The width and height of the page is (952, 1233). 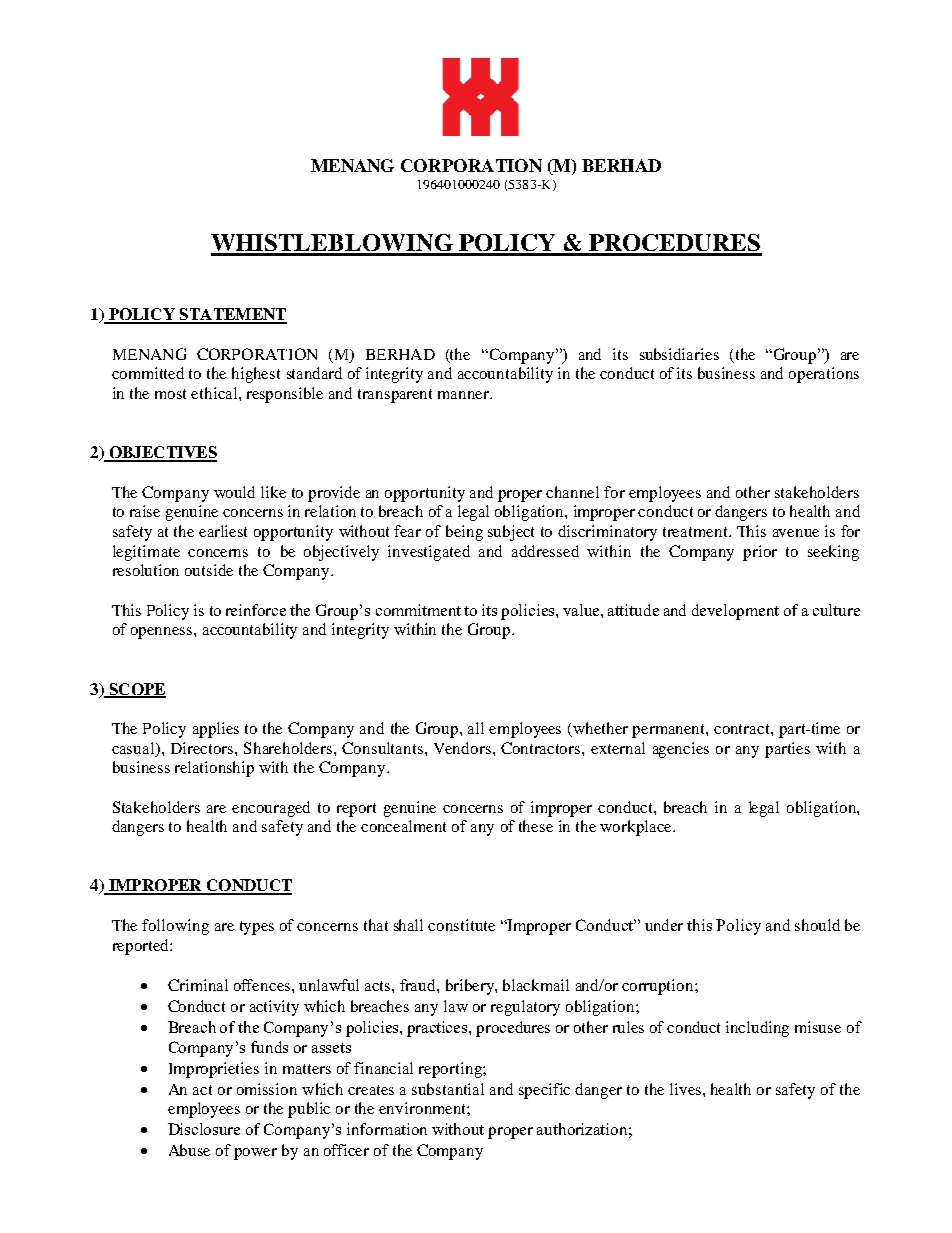 What do you see at coordinates (735, 612) in the page?
I see `development` at bounding box center [735, 612].
